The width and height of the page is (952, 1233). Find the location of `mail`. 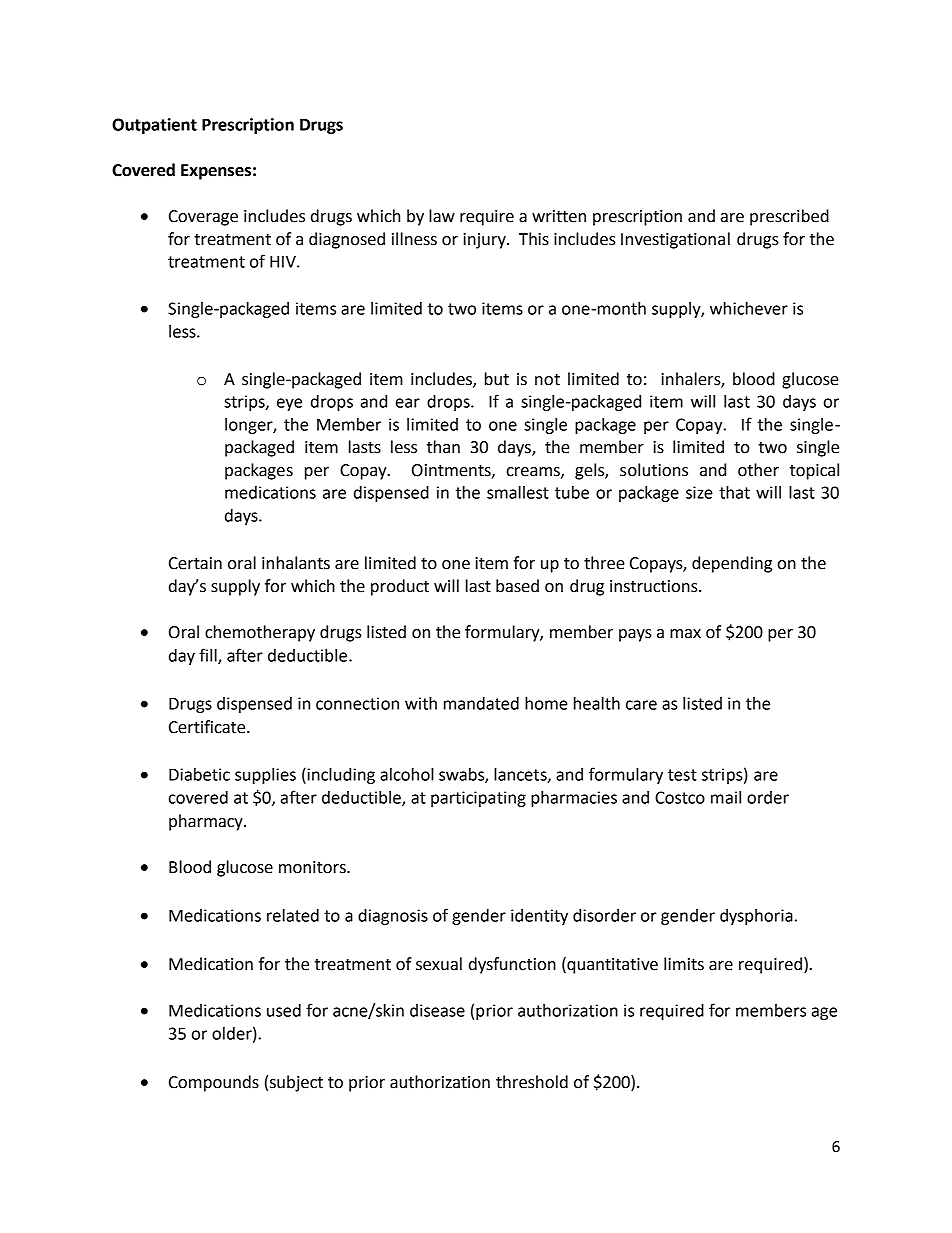

mail is located at coordinates (726, 797).
